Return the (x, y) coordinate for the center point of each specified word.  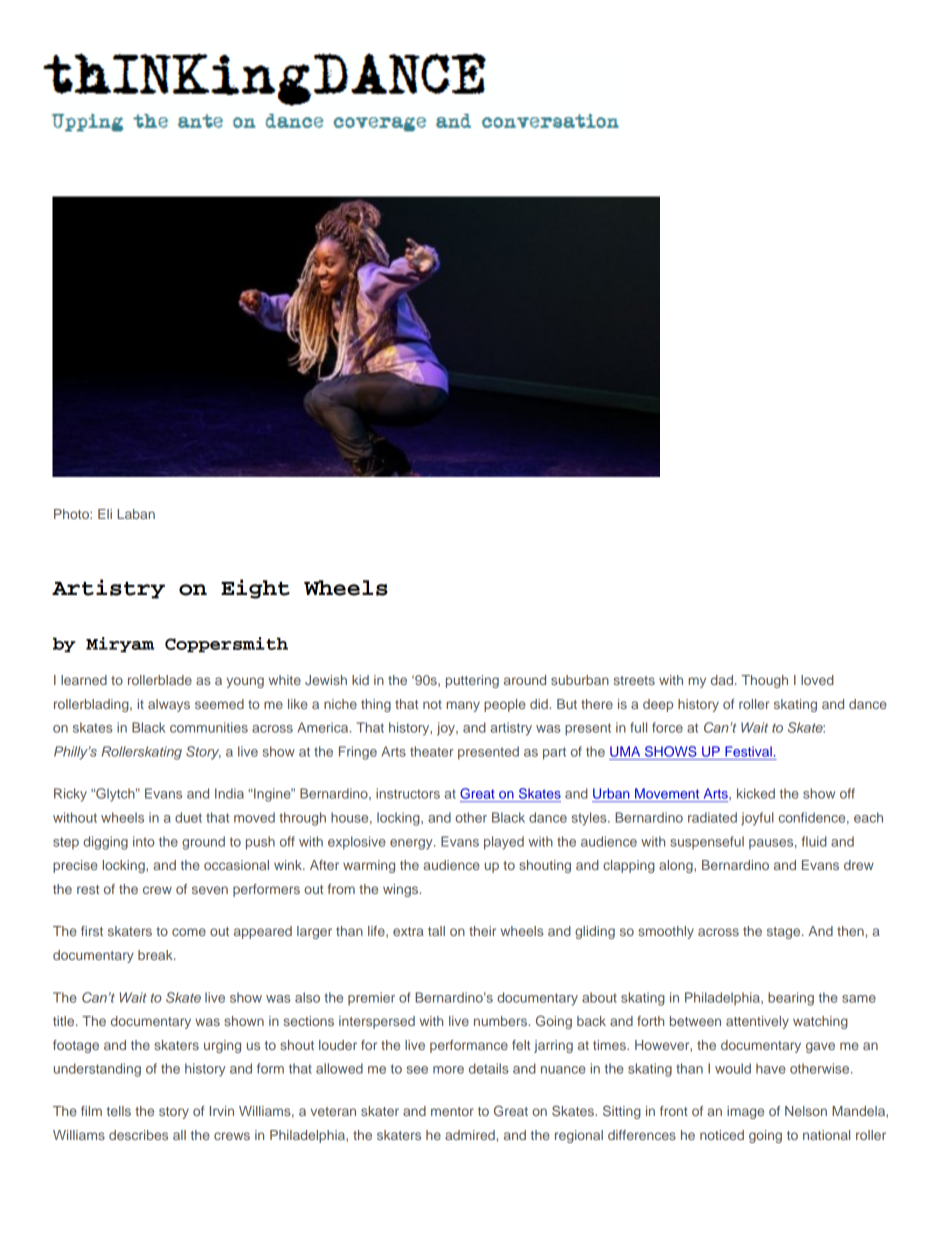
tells (119, 1111)
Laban (136, 514)
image (745, 1112)
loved (817, 680)
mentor (452, 1111)
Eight (255, 589)
